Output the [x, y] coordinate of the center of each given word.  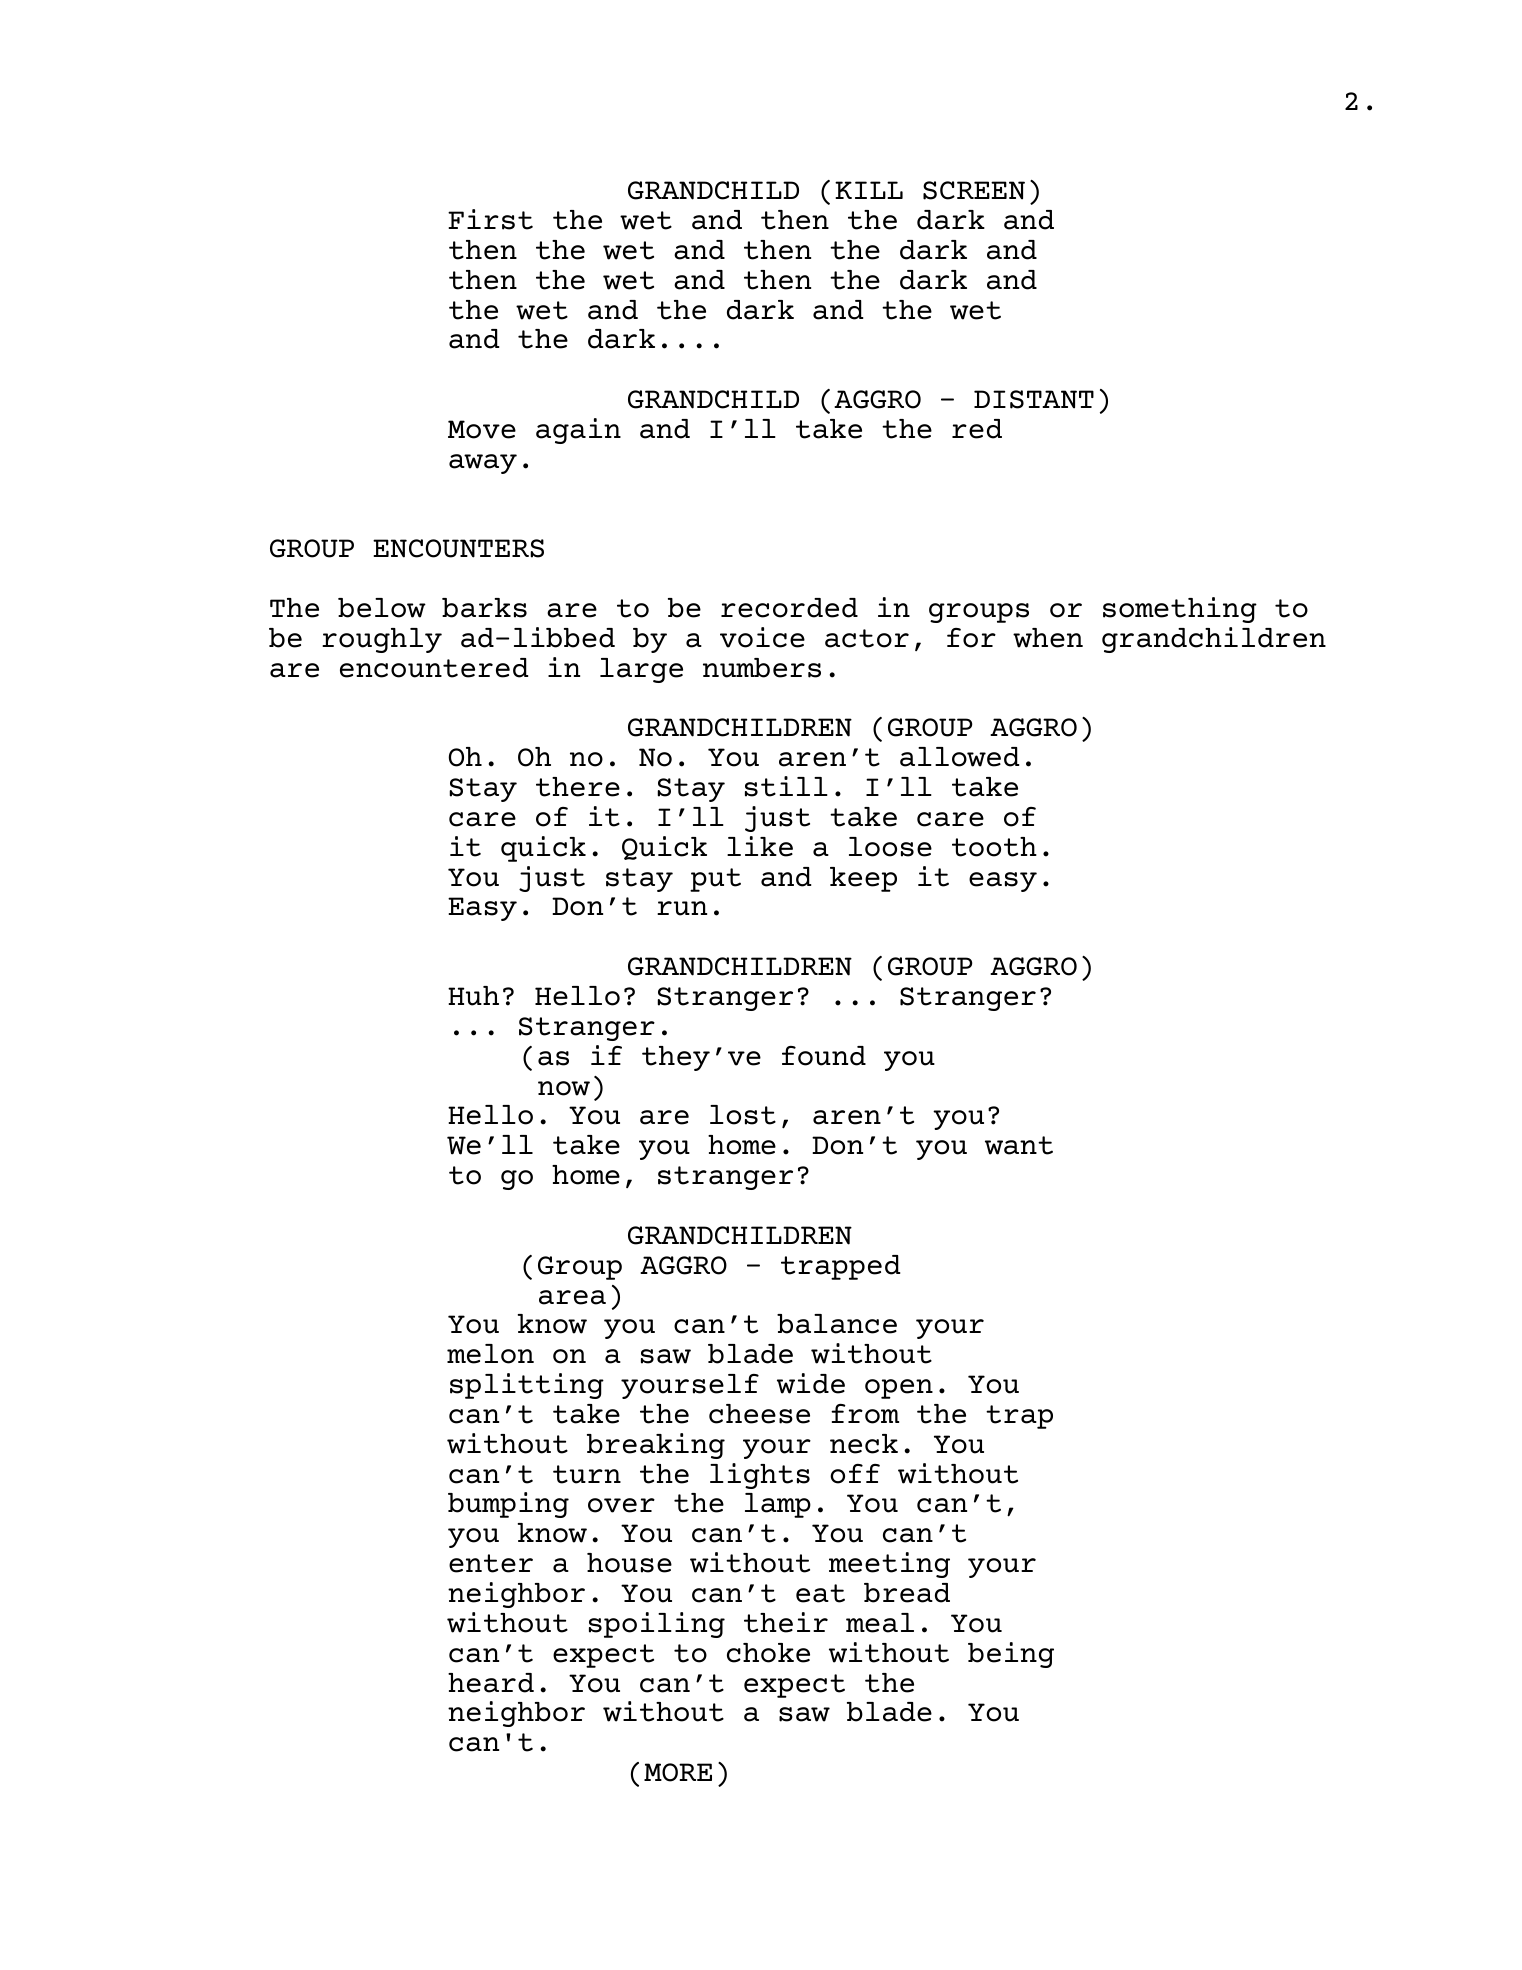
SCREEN [974, 190]
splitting [527, 1386]
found [824, 1056]
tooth [994, 847]
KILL [869, 190]
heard [491, 1683]
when [1048, 638]
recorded [789, 608]
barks [484, 608]
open [899, 1389]
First [490, 219]
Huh [473, 996]
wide [811, 1383]
